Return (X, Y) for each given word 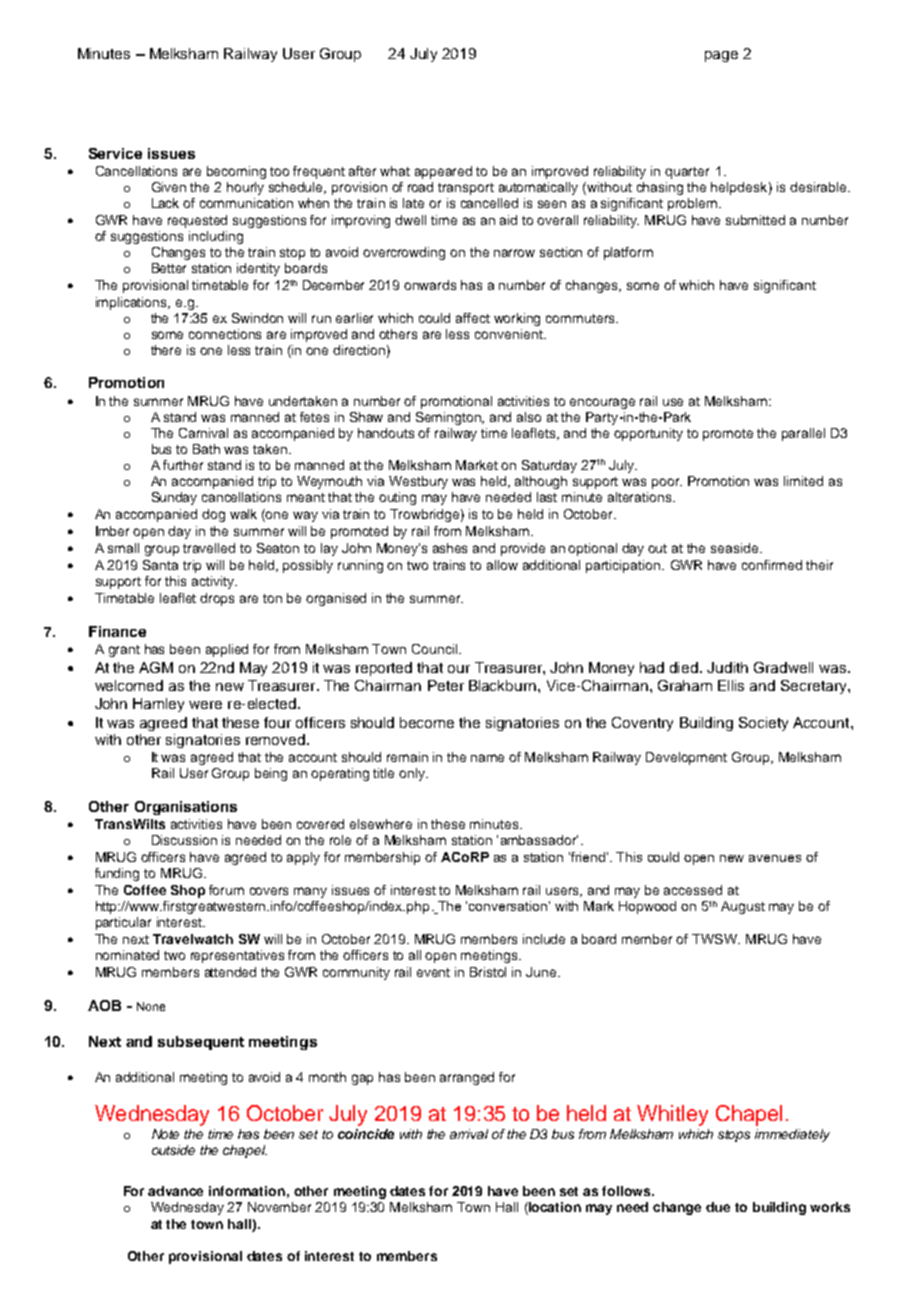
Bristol (488, 972)
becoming (236, 172)
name (487, 758)
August (743, 907)
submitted (755, 220)
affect (473, 318)
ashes (450, 548)
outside (173, 1150)
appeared (443, 172)
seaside (736, 548)
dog (213, 515)
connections (225, 334)
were (205, 705)
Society (763, 724)
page (721, 56)
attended (230, 972)
